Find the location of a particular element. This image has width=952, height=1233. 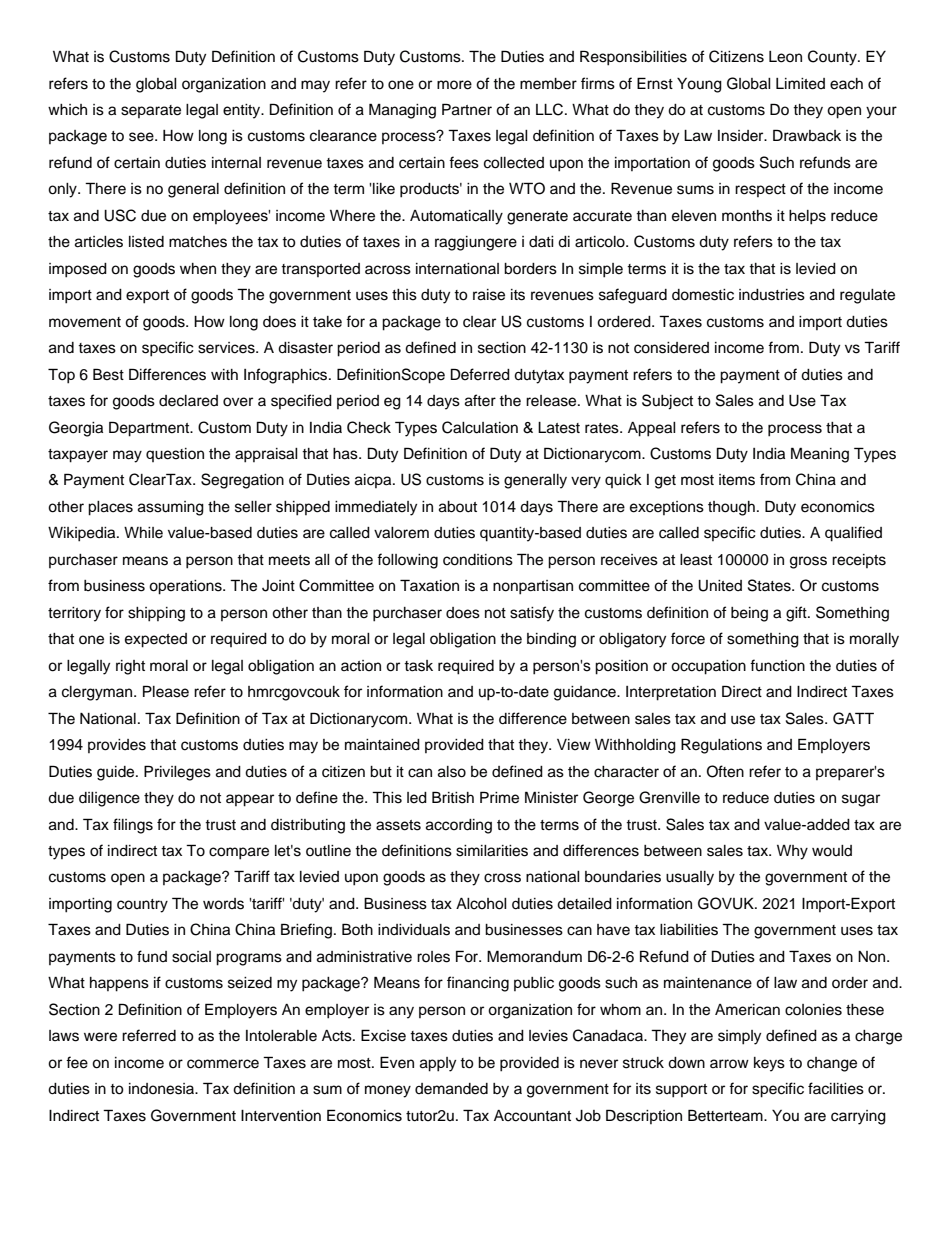

separate is located at coordinates (151, 111).
